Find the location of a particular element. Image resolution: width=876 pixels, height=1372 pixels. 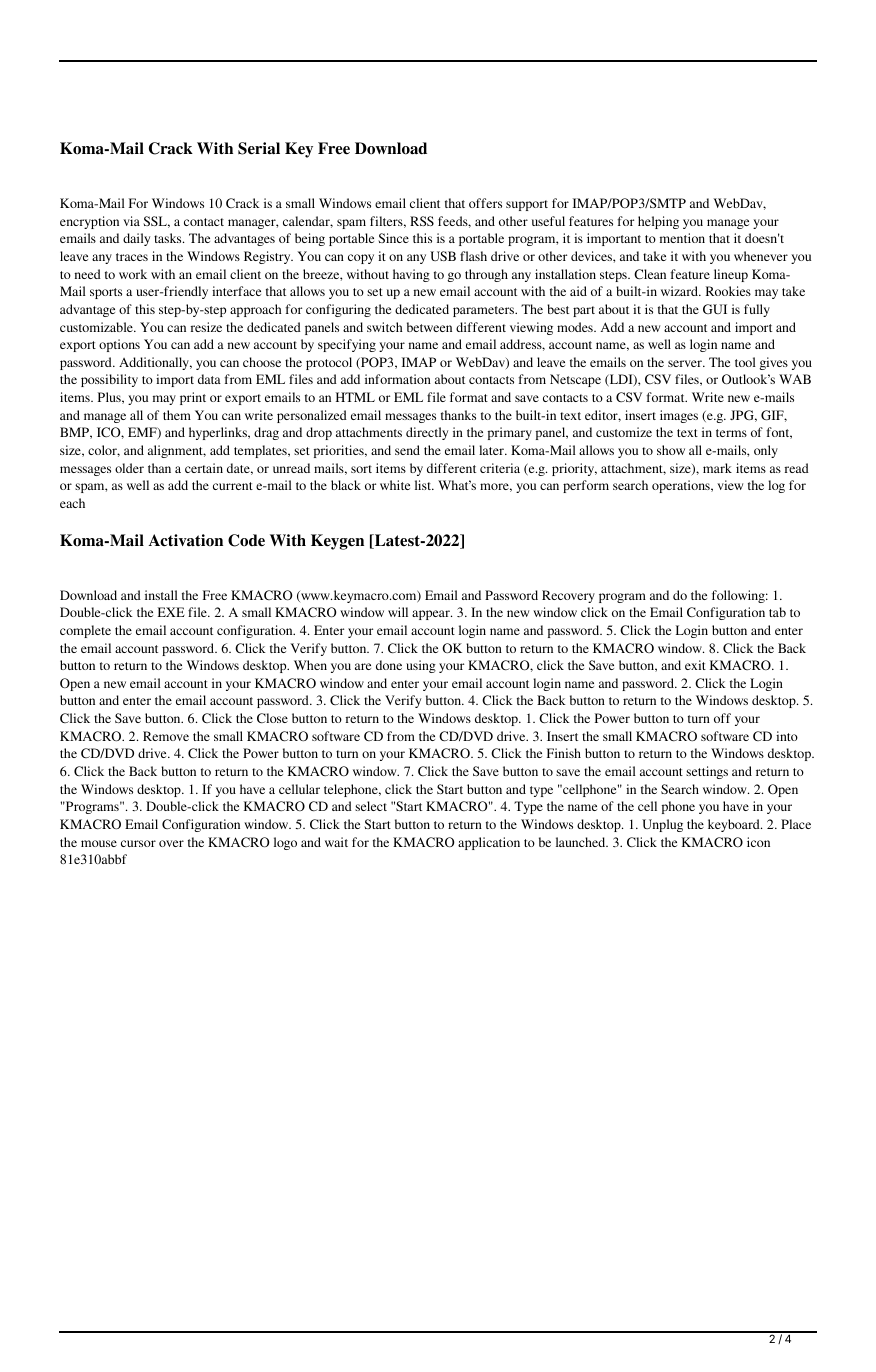

tool is located at coordinates (745, 362).
